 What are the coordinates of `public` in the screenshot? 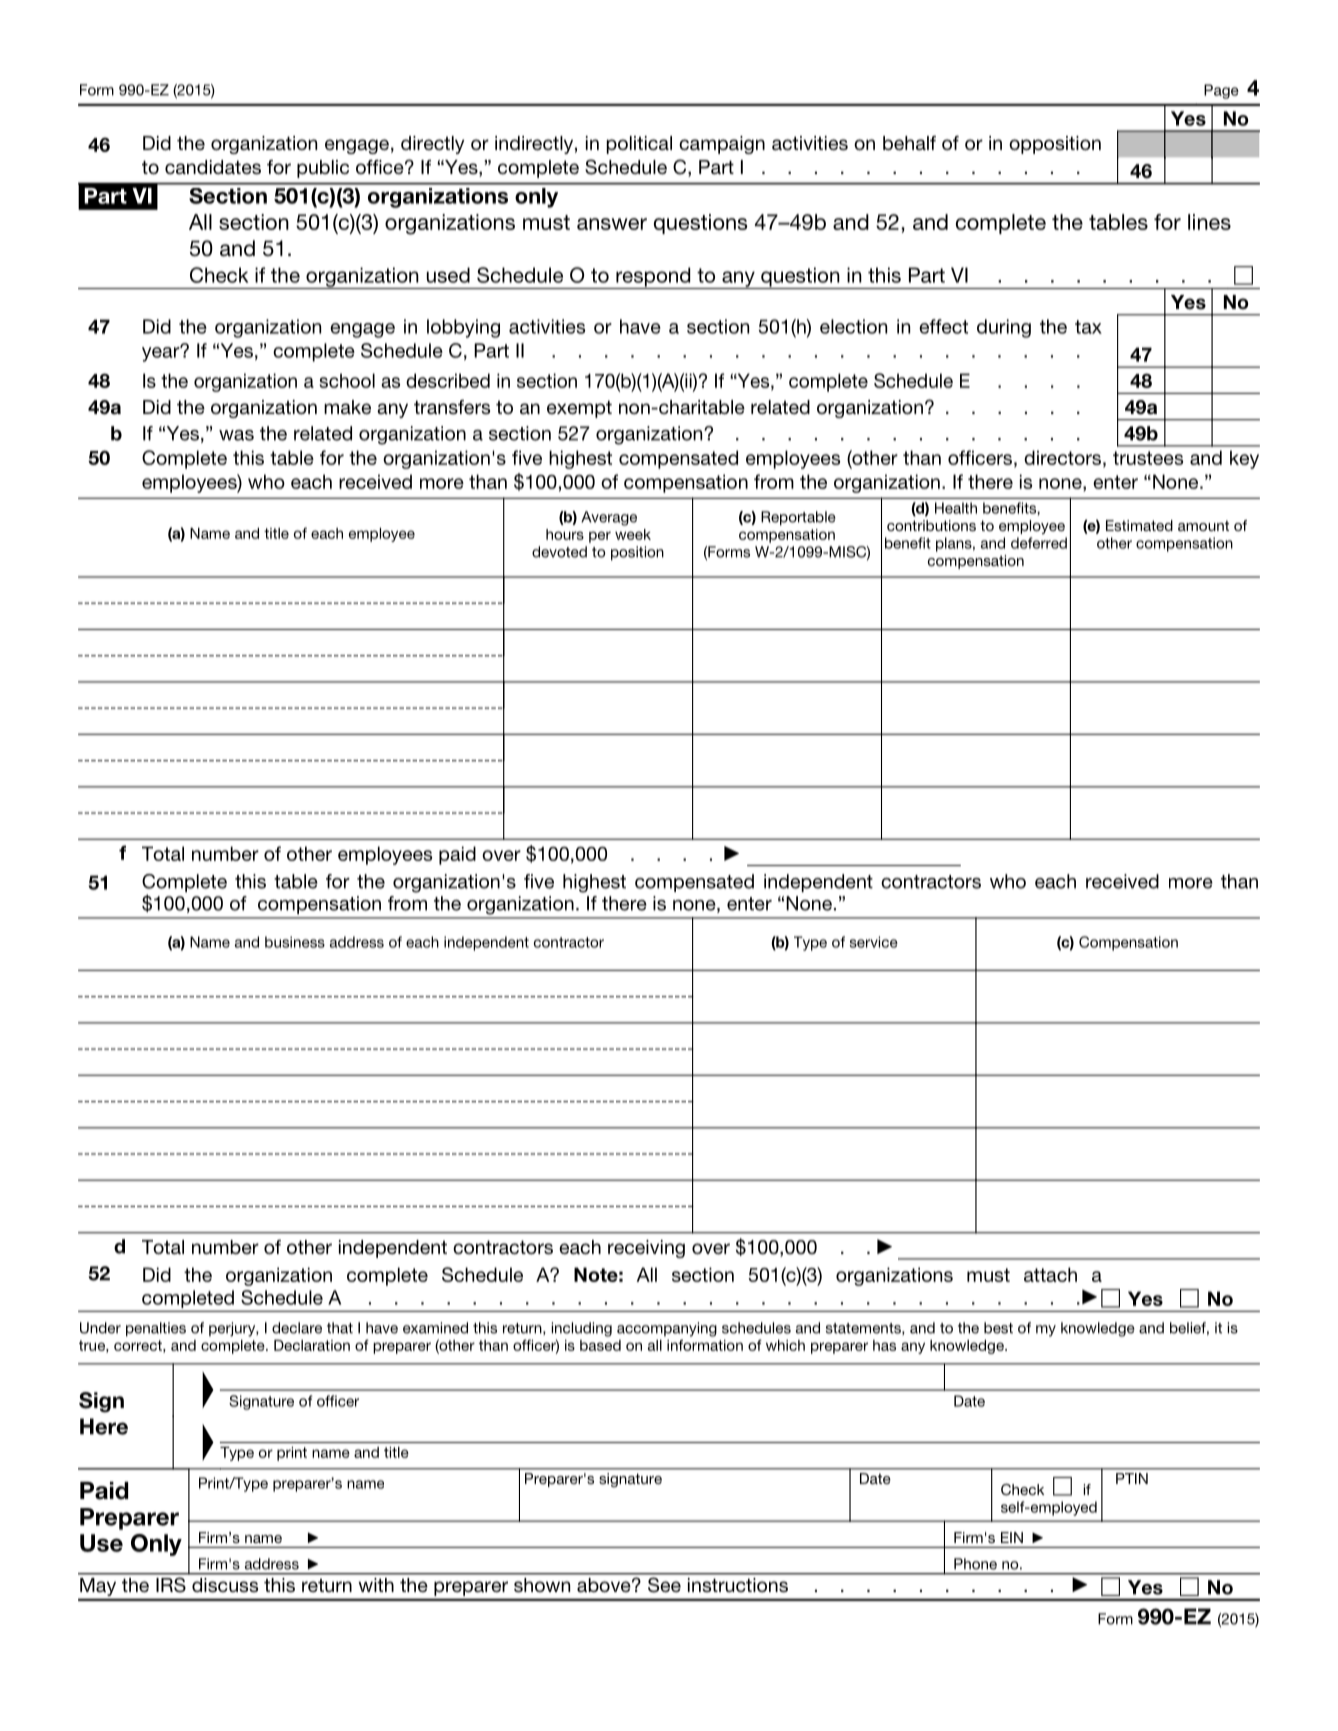 It's located at (323, 169).
